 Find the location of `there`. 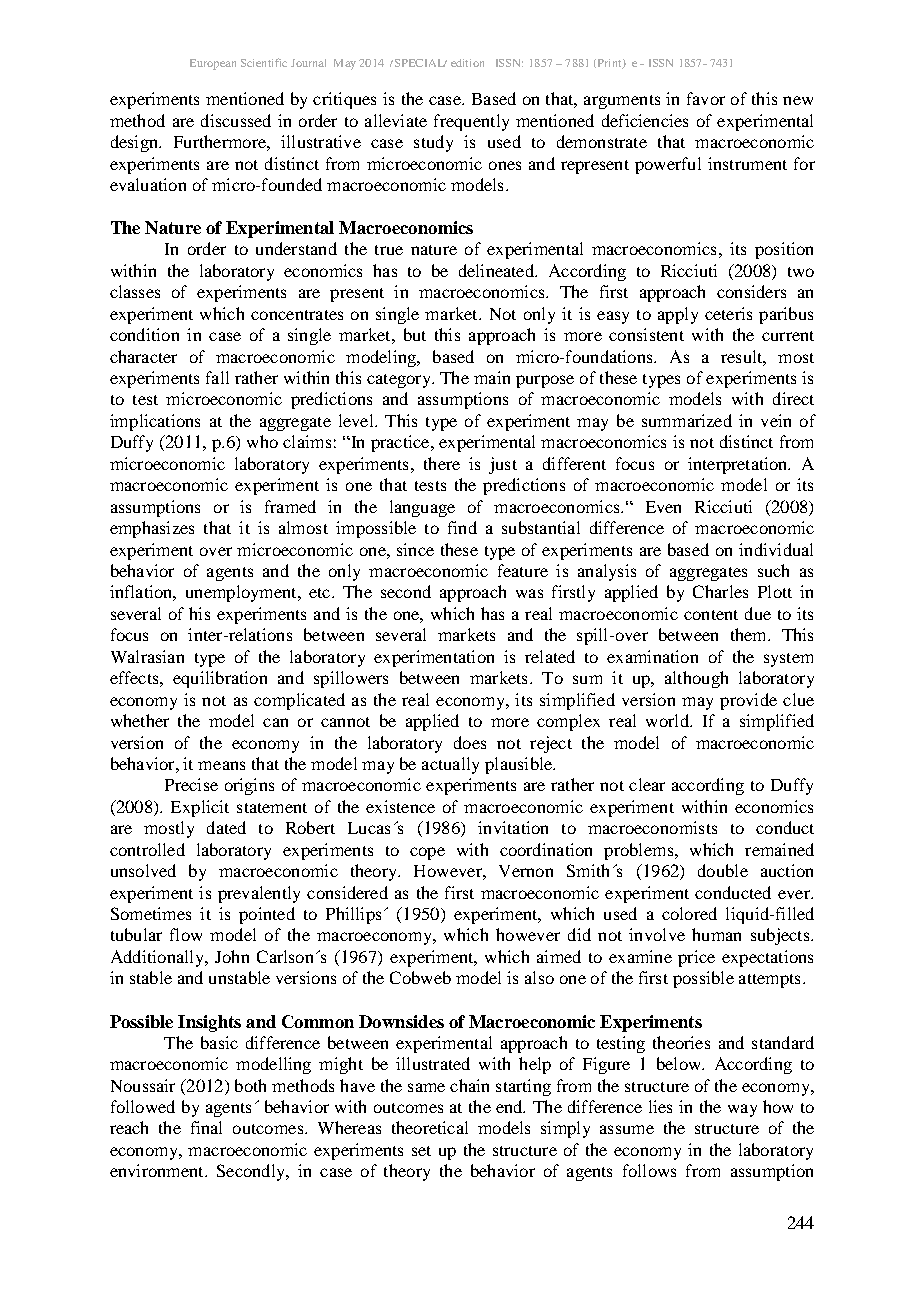

there is located at coordinates (442, 463).
